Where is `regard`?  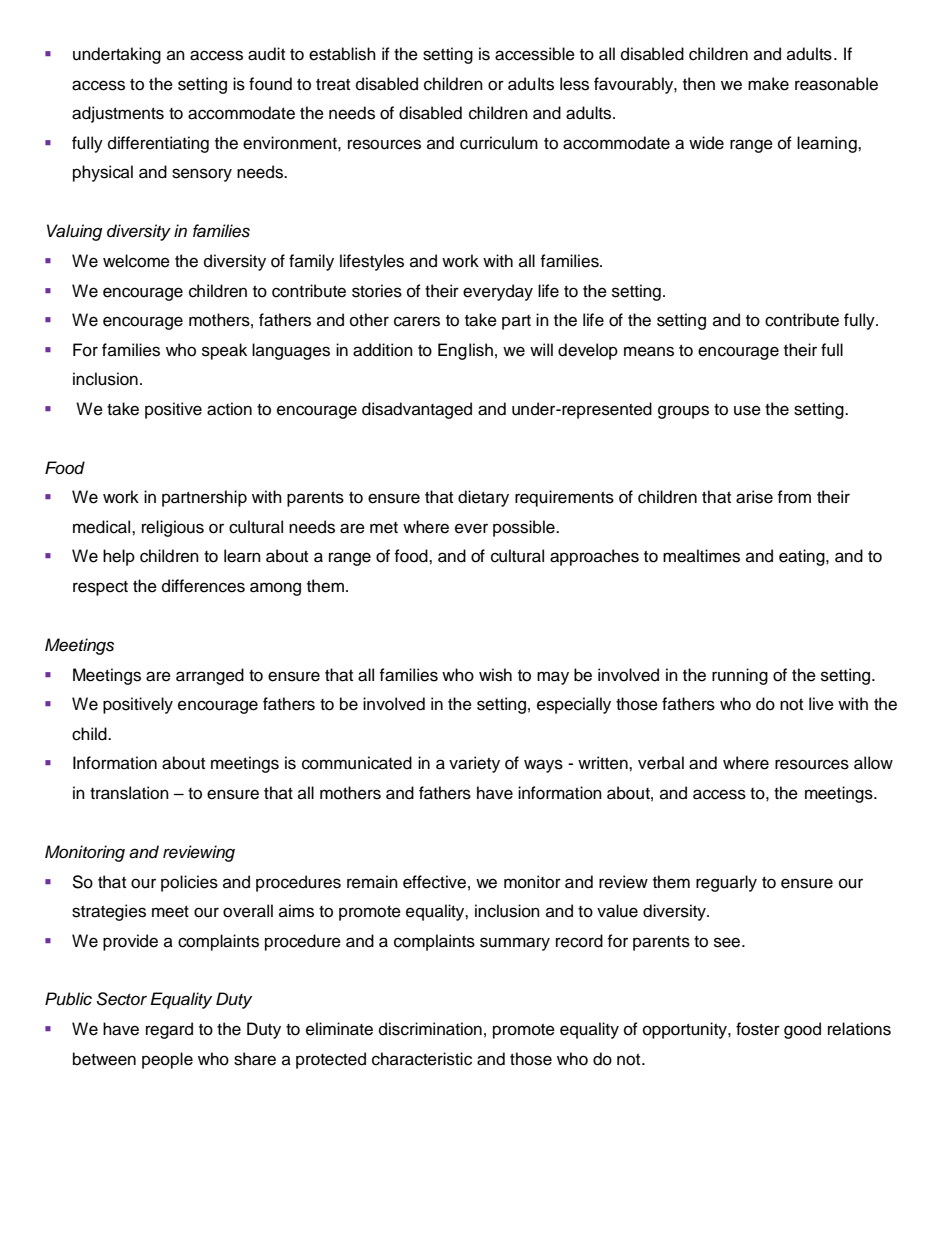 regard is located at coordinates (169, 1030).
